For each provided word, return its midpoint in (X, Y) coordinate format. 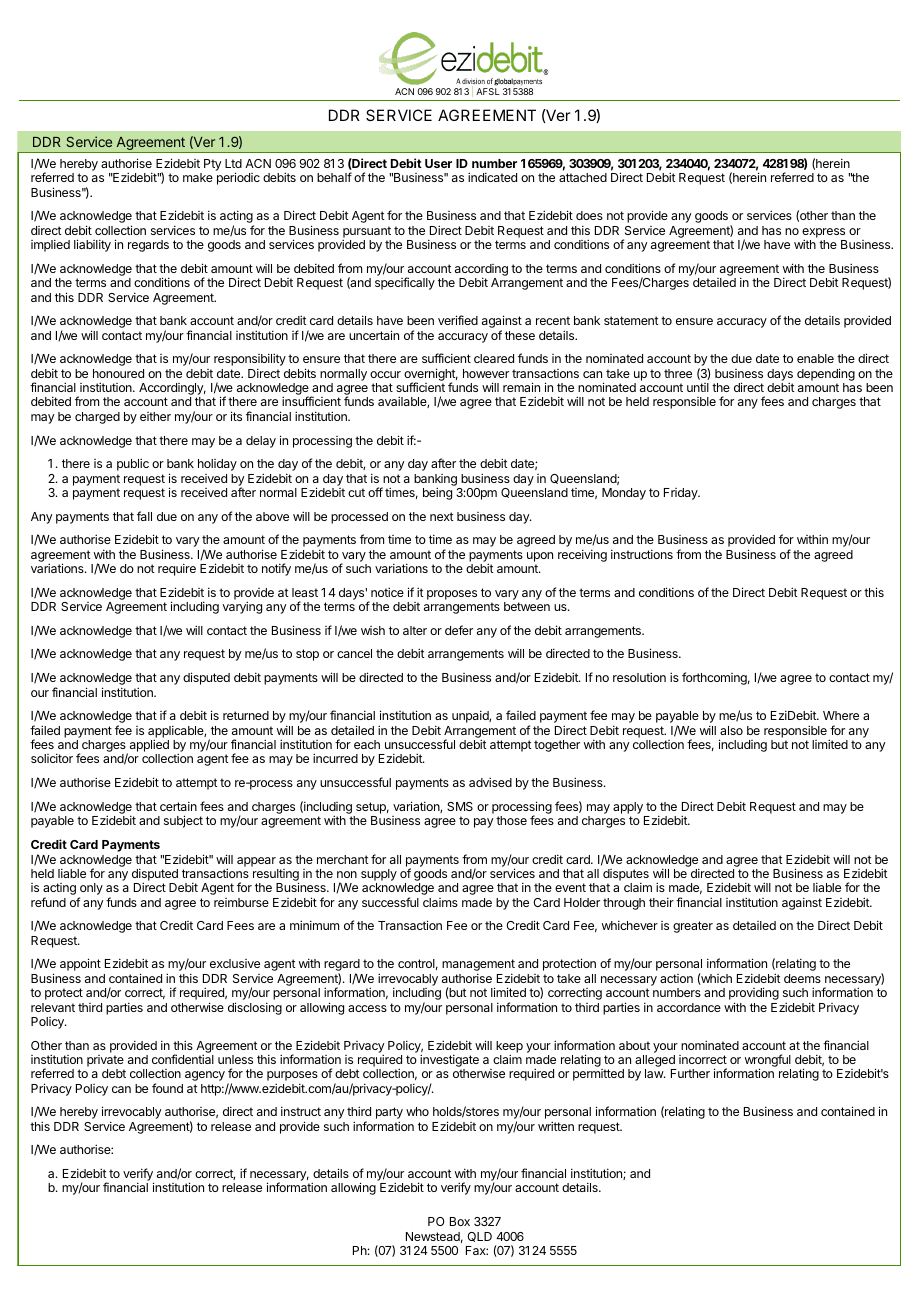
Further (690, 1073)
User (438, 163)
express (823, 234)
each (367, 744)
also (731, 730)
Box (460, 1221)
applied (148, 746)
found (167, 1088)
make (198, 177)
